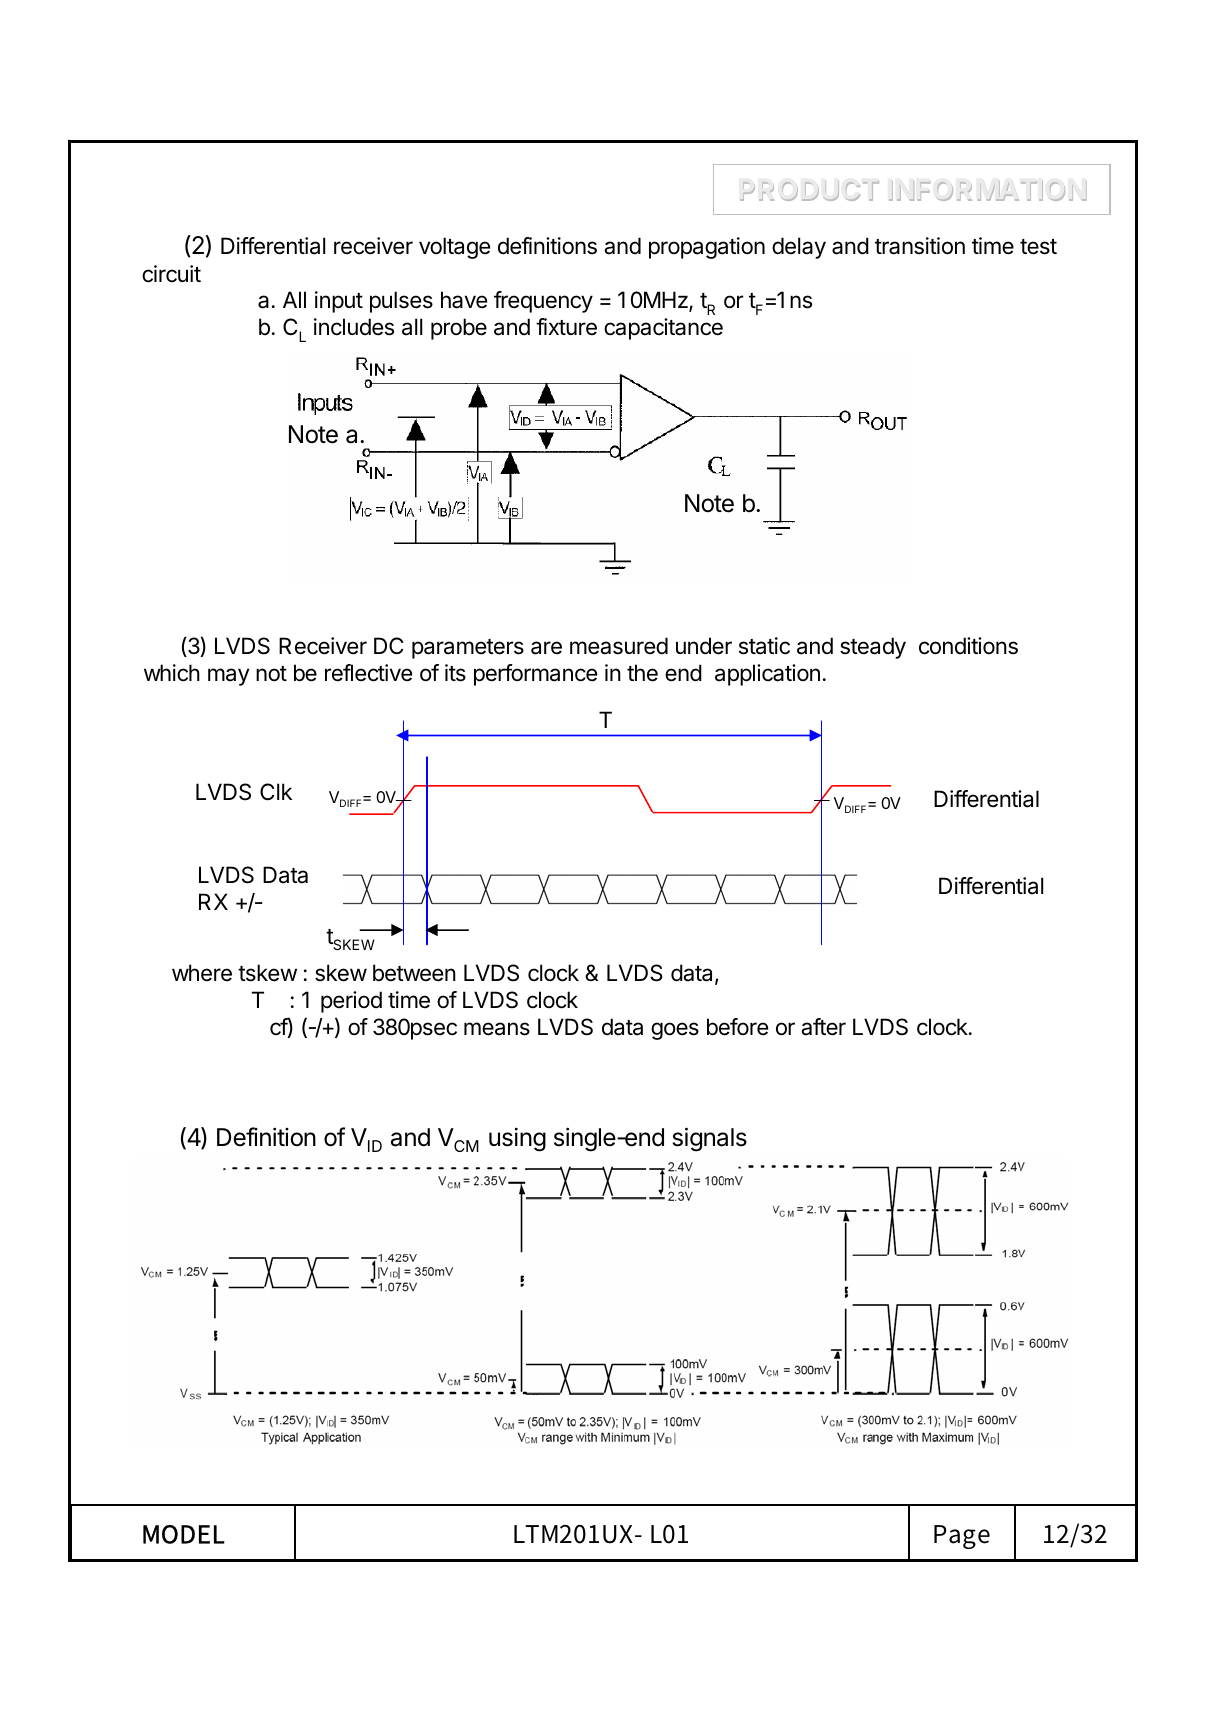  Describe the element at coordinates (707, 248) in the page. I see `propagation` at that location.
